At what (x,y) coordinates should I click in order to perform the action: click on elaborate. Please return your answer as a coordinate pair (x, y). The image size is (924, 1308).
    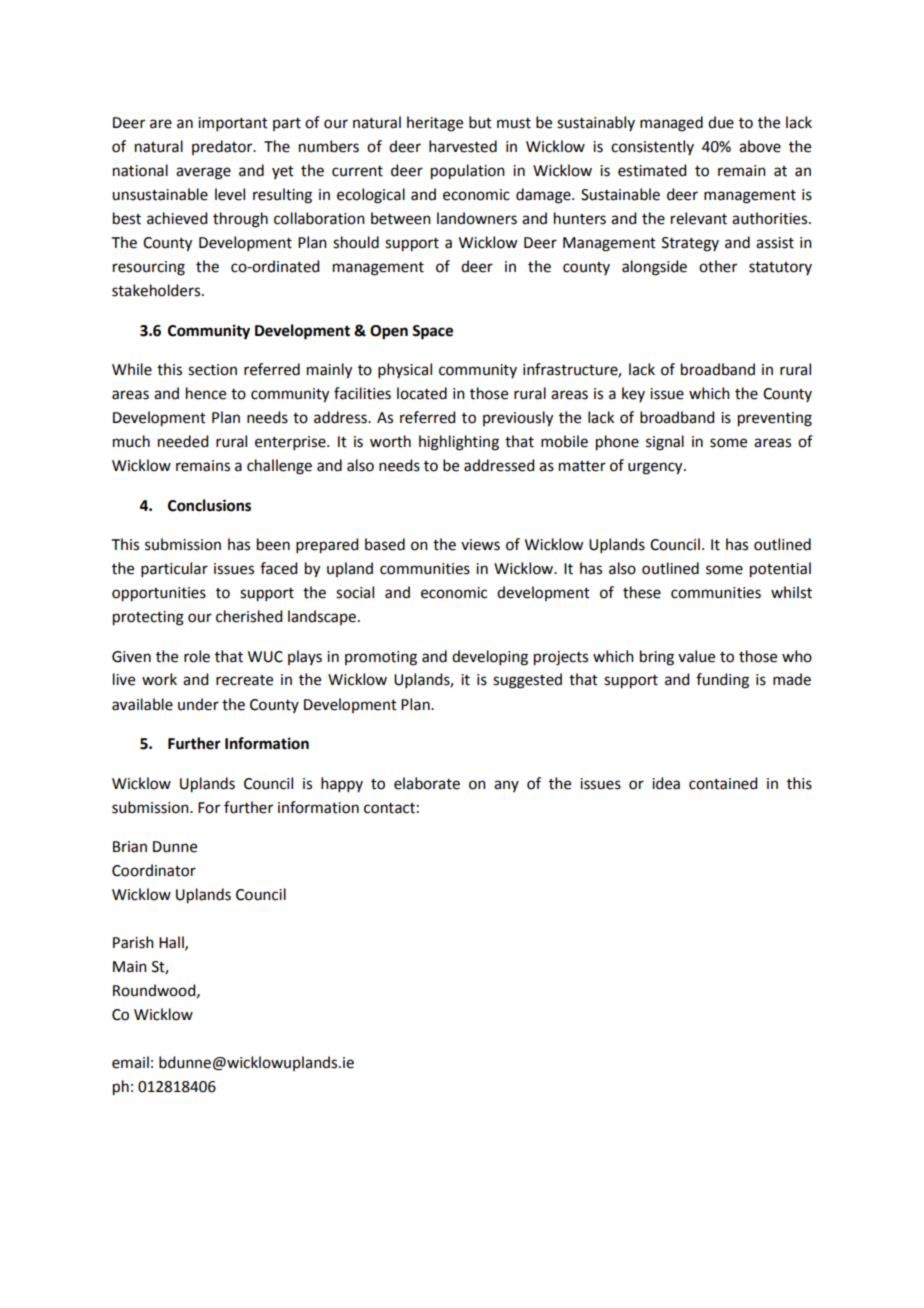
    Looking at the image, I should click on (427, 783).
